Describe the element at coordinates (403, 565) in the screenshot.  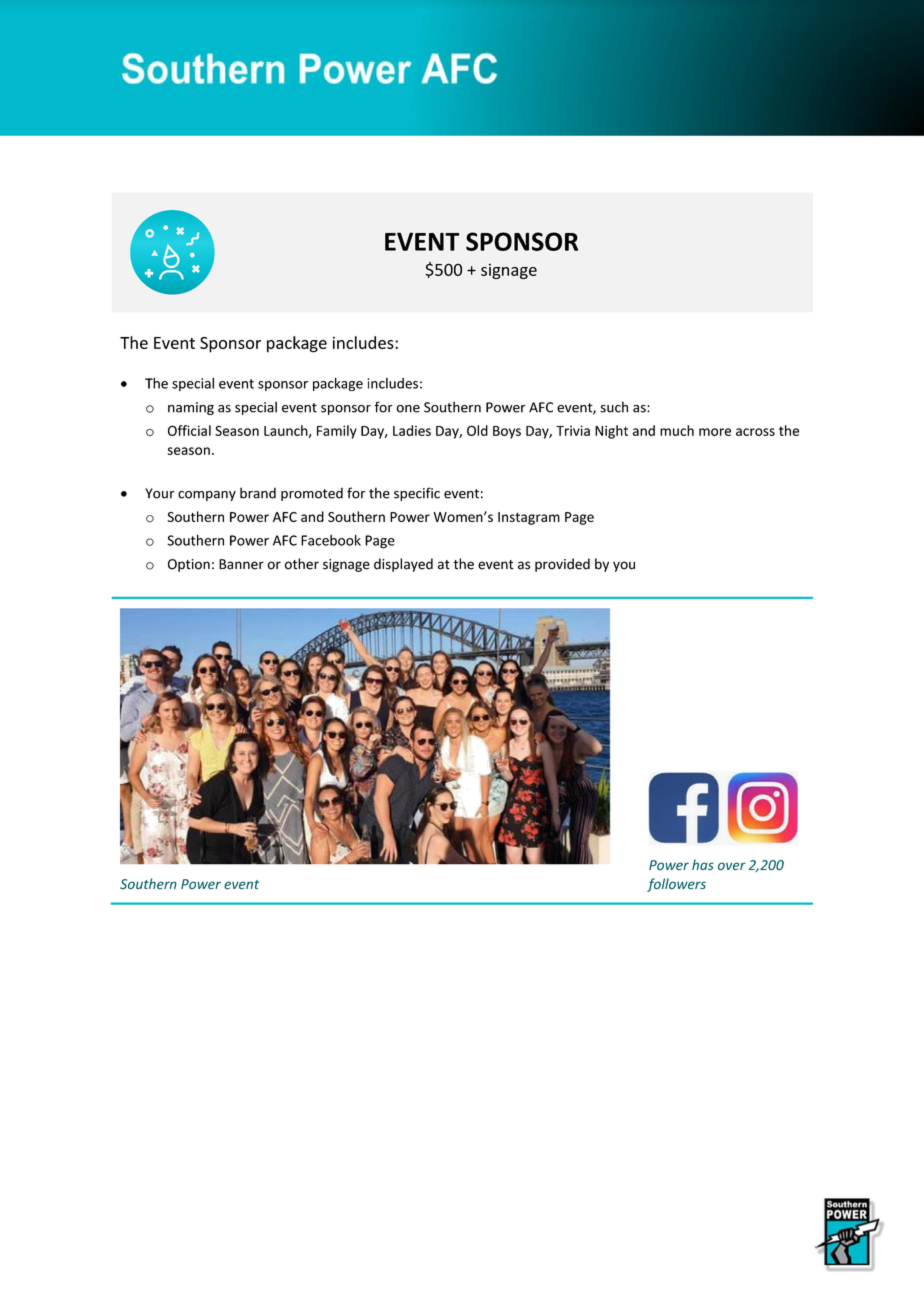
I see `displayed` at that location.
